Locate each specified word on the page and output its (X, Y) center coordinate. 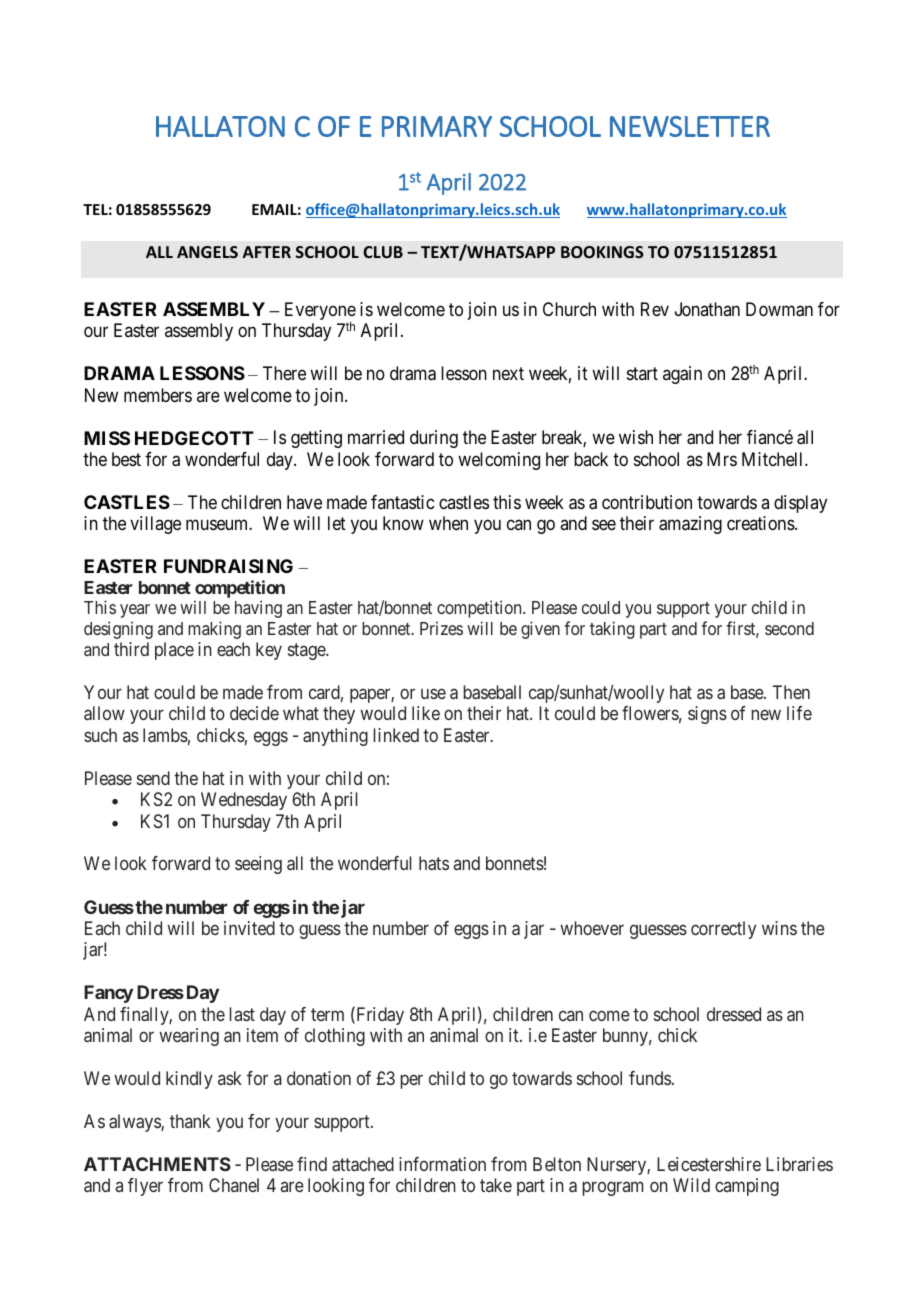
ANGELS (207, 252)
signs (707, 715)
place (174, 651)
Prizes (441, 628)
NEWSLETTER (690, 126)
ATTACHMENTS (157, 1164)
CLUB (383, 252)
